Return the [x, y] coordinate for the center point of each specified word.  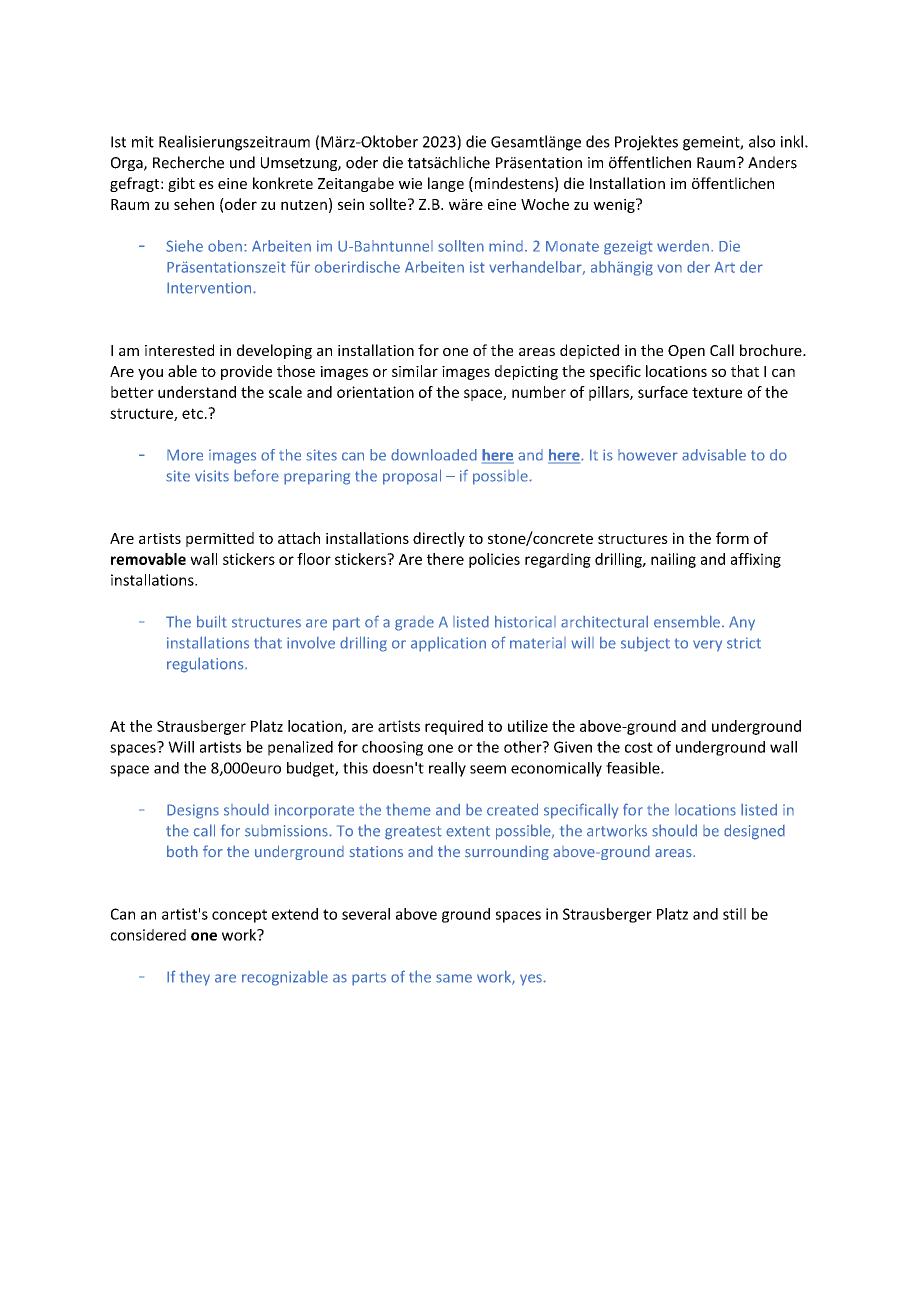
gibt [181, 184]
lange [446, 184]
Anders [772, 162]
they [195, 978]
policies [494, 560]
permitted [220, 539]
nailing [673, 560]
